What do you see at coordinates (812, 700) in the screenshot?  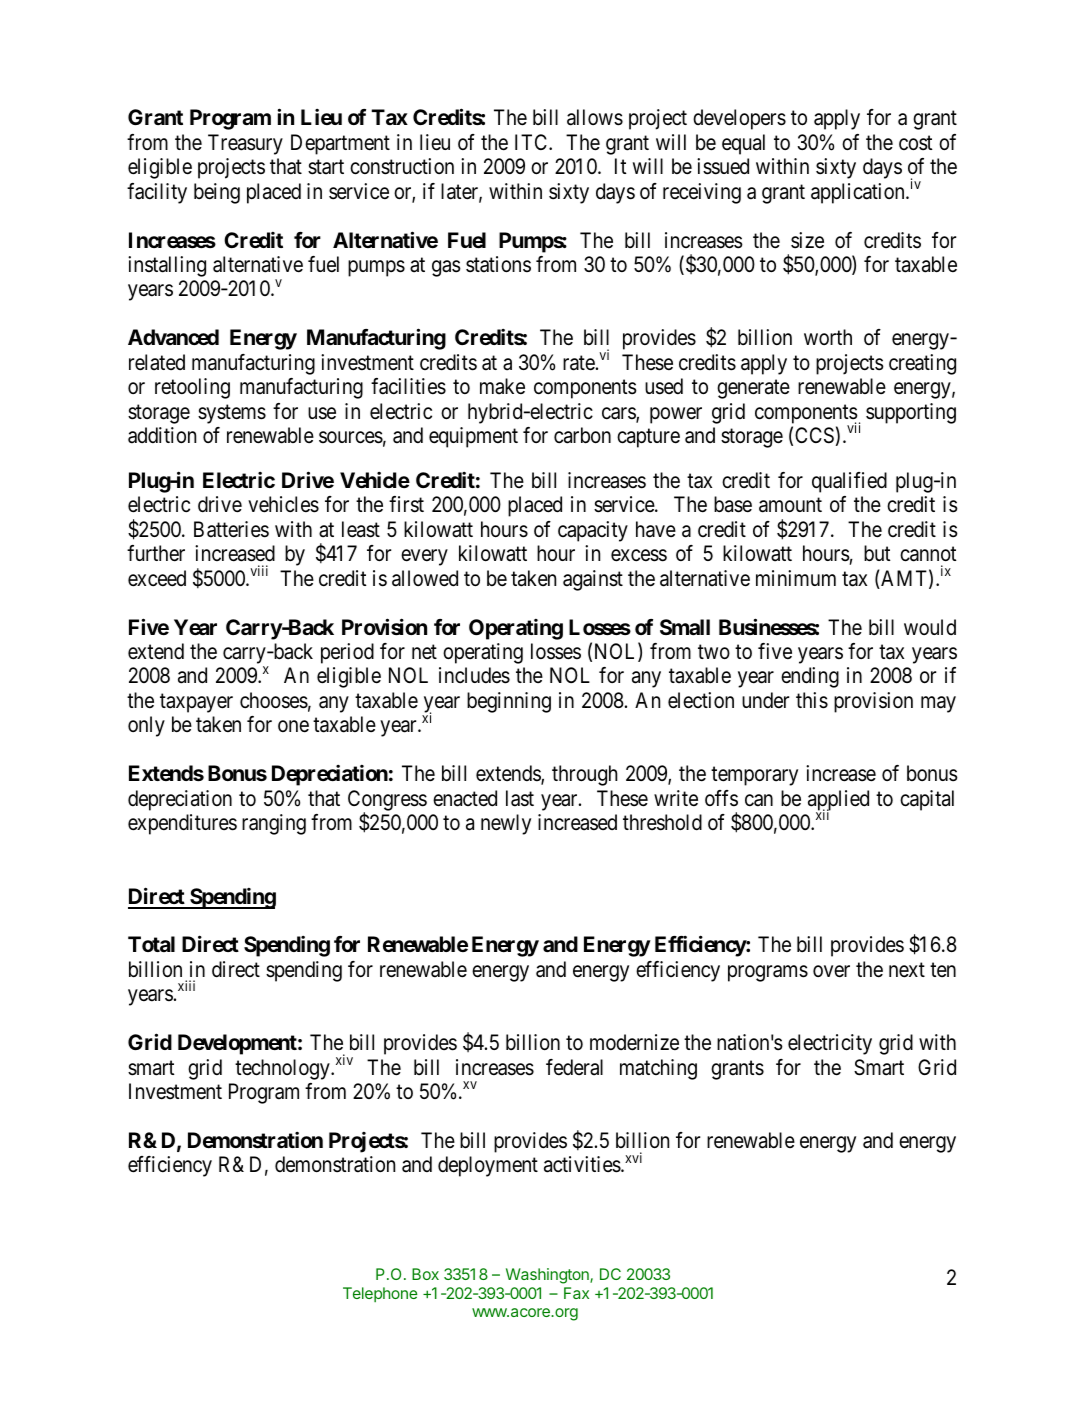 I see `this` at bounding box center [812, 700].
